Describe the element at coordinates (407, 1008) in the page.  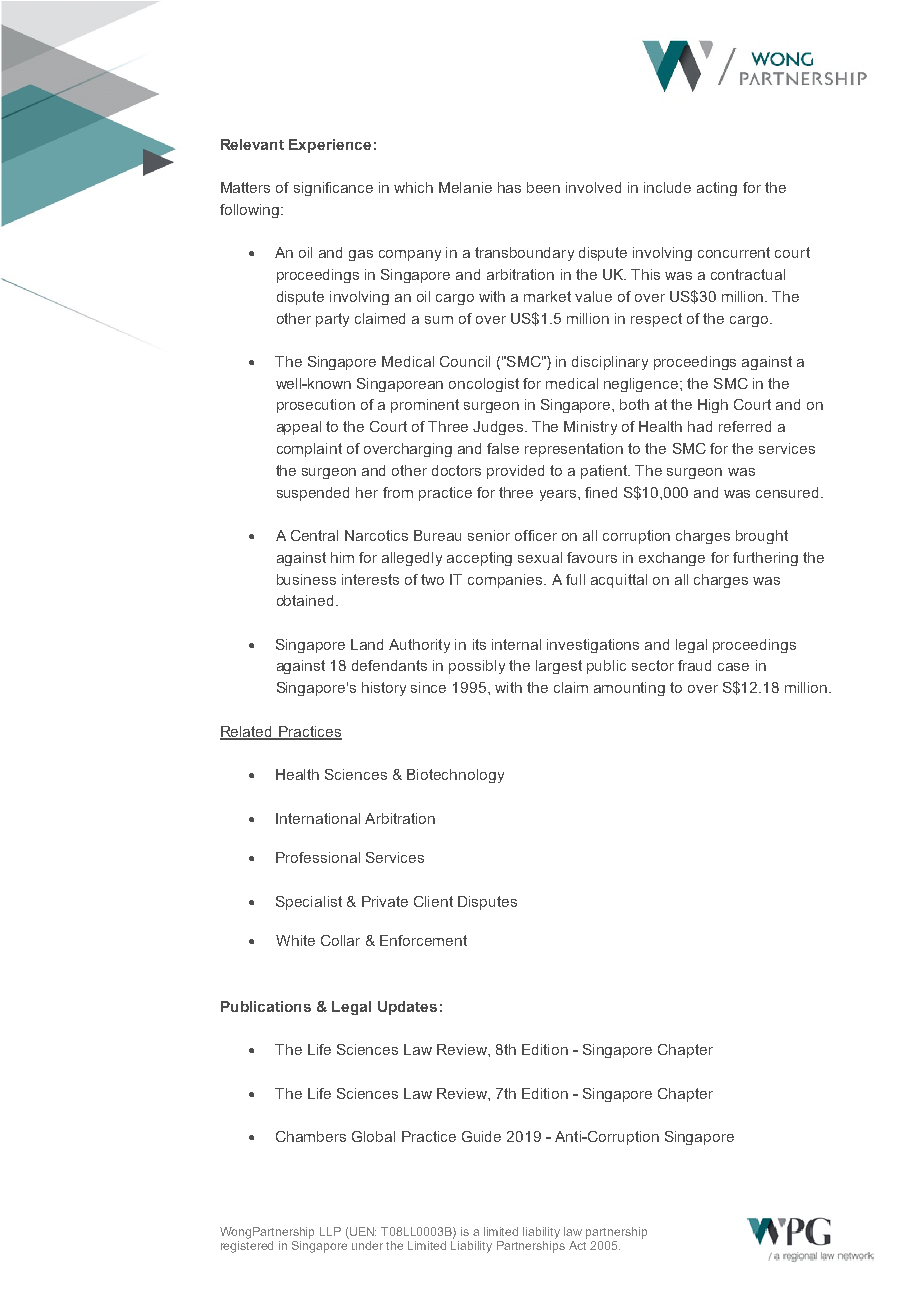
I see `Updates` at that location.
